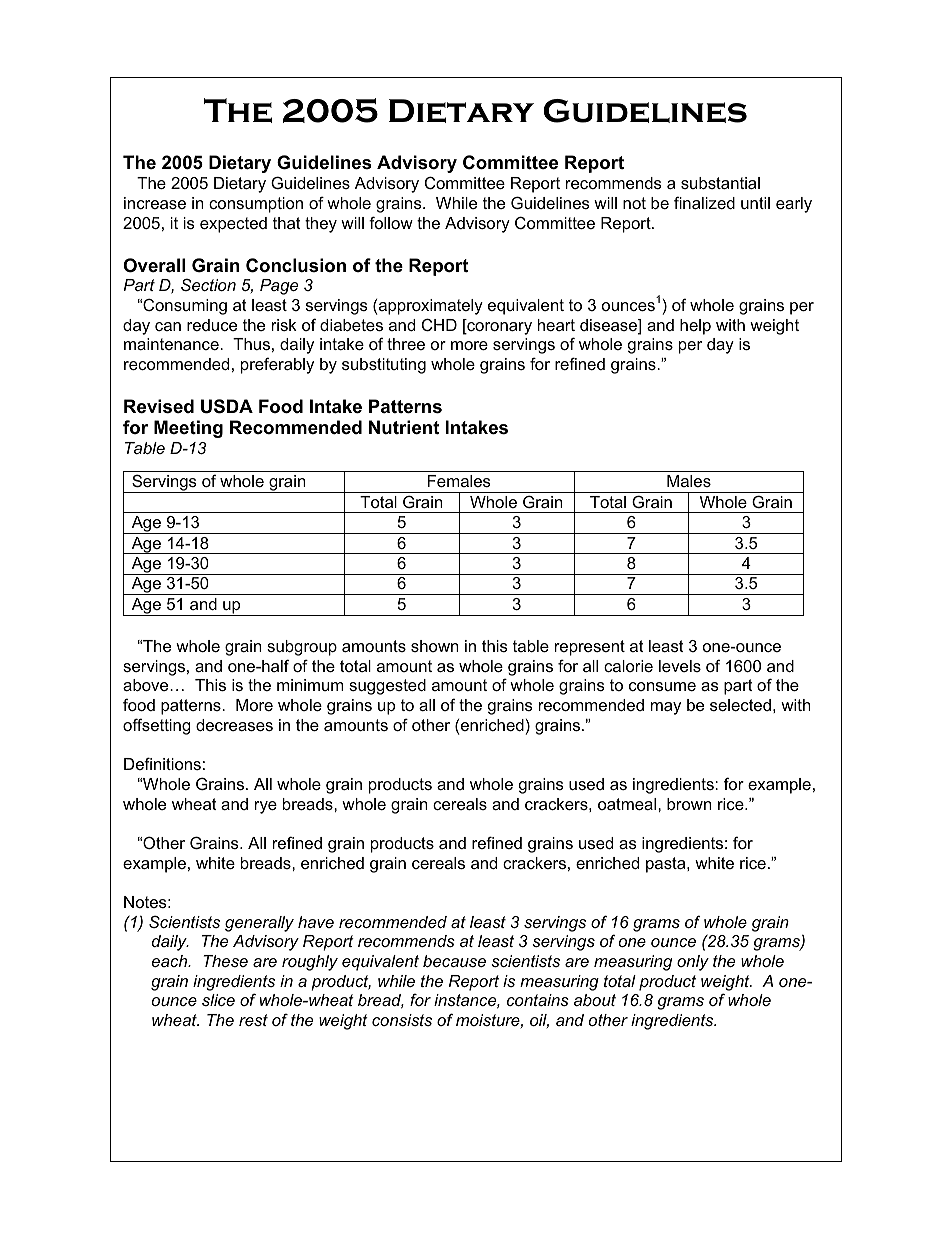  Describe the element at coordinates (302, 648) in the page. I see `subgroup` at that location.
